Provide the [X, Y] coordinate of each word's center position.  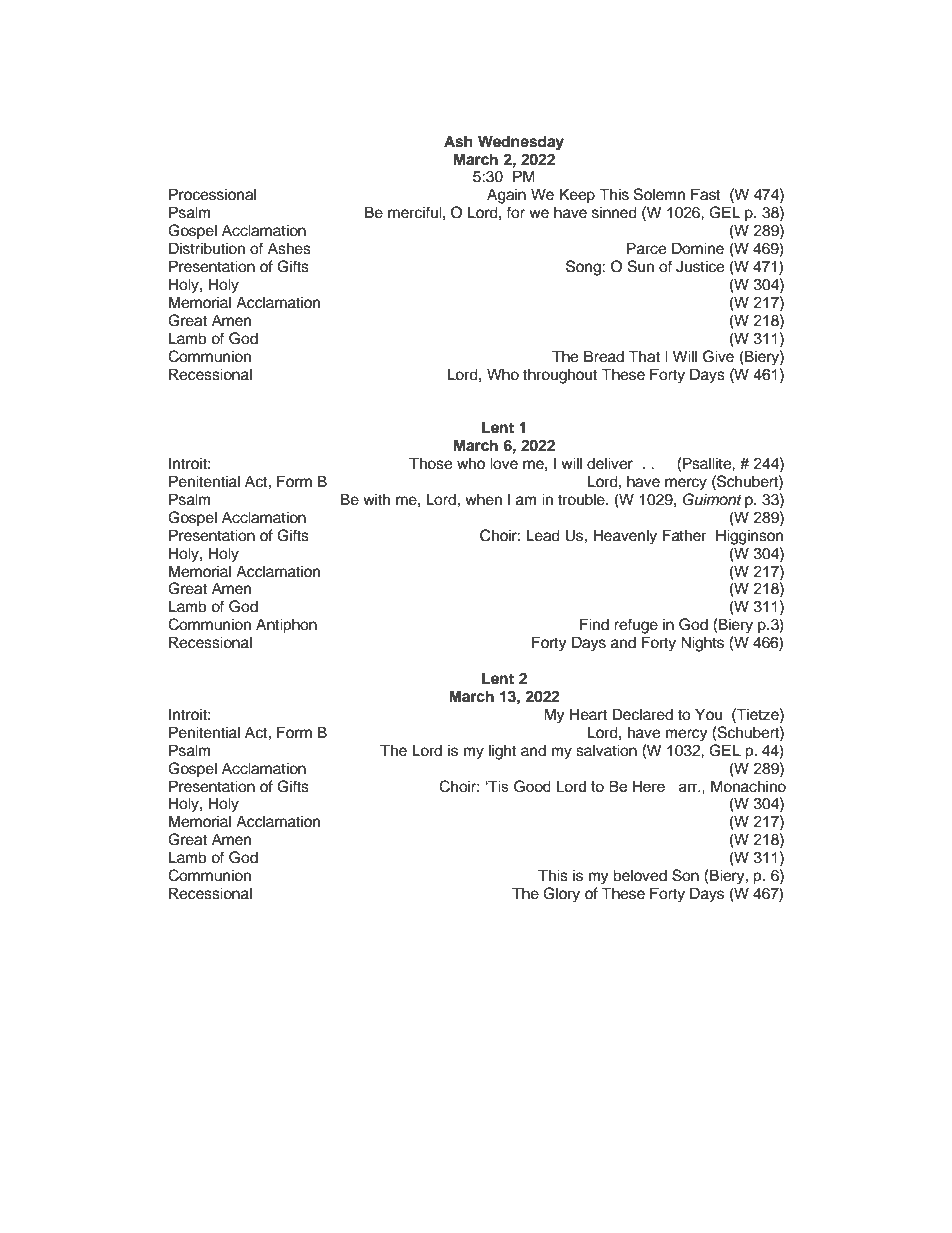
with [376, 499]
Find [594, 624]
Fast [705, 194]
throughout [560, 376]
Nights [702, 644]
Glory [561, 895]
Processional [212, 194]
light [502, 752]
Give [718, 356]
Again [506, 196]
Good [532, 786]
